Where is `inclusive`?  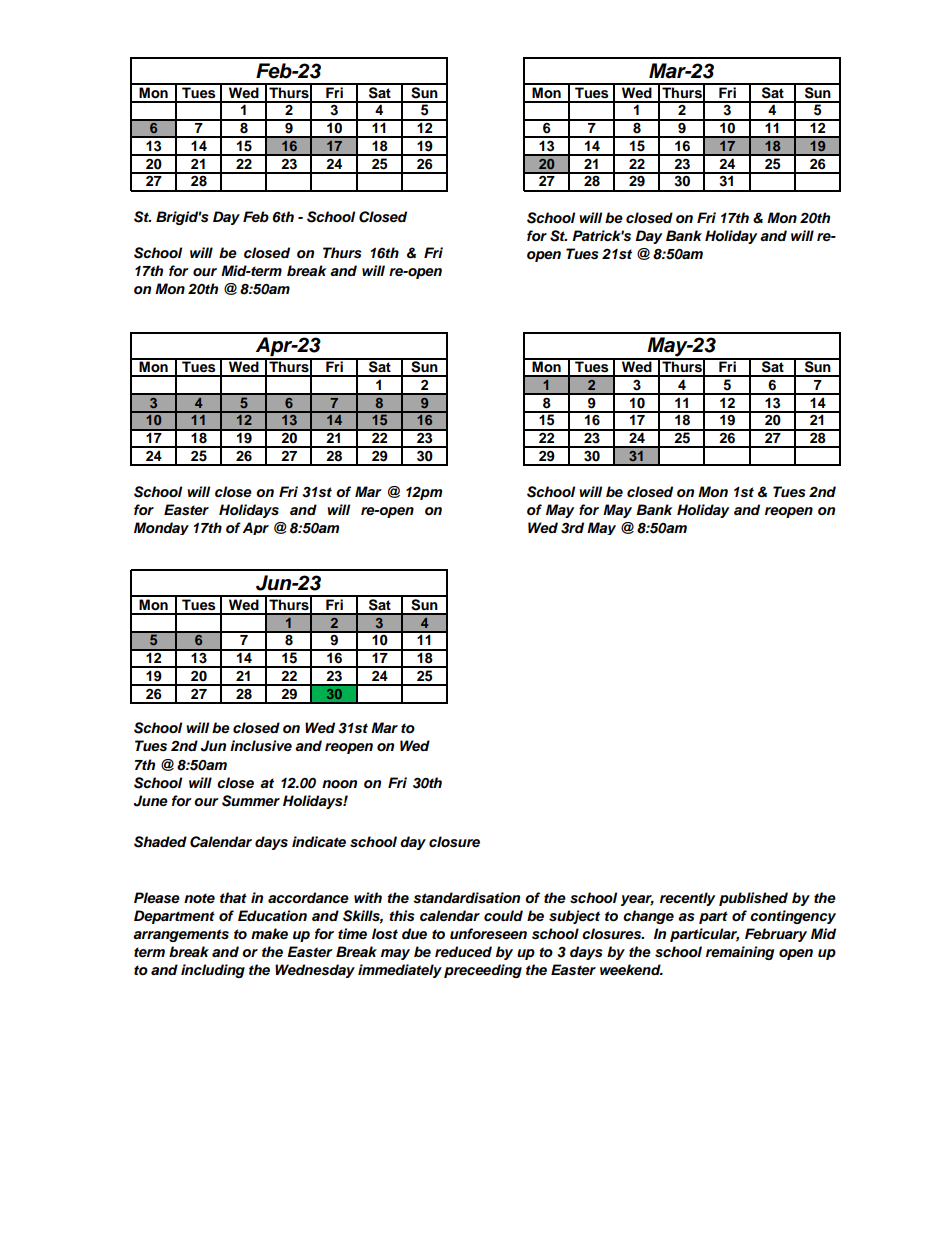 inclusive is located at coordinates (261, 746).
